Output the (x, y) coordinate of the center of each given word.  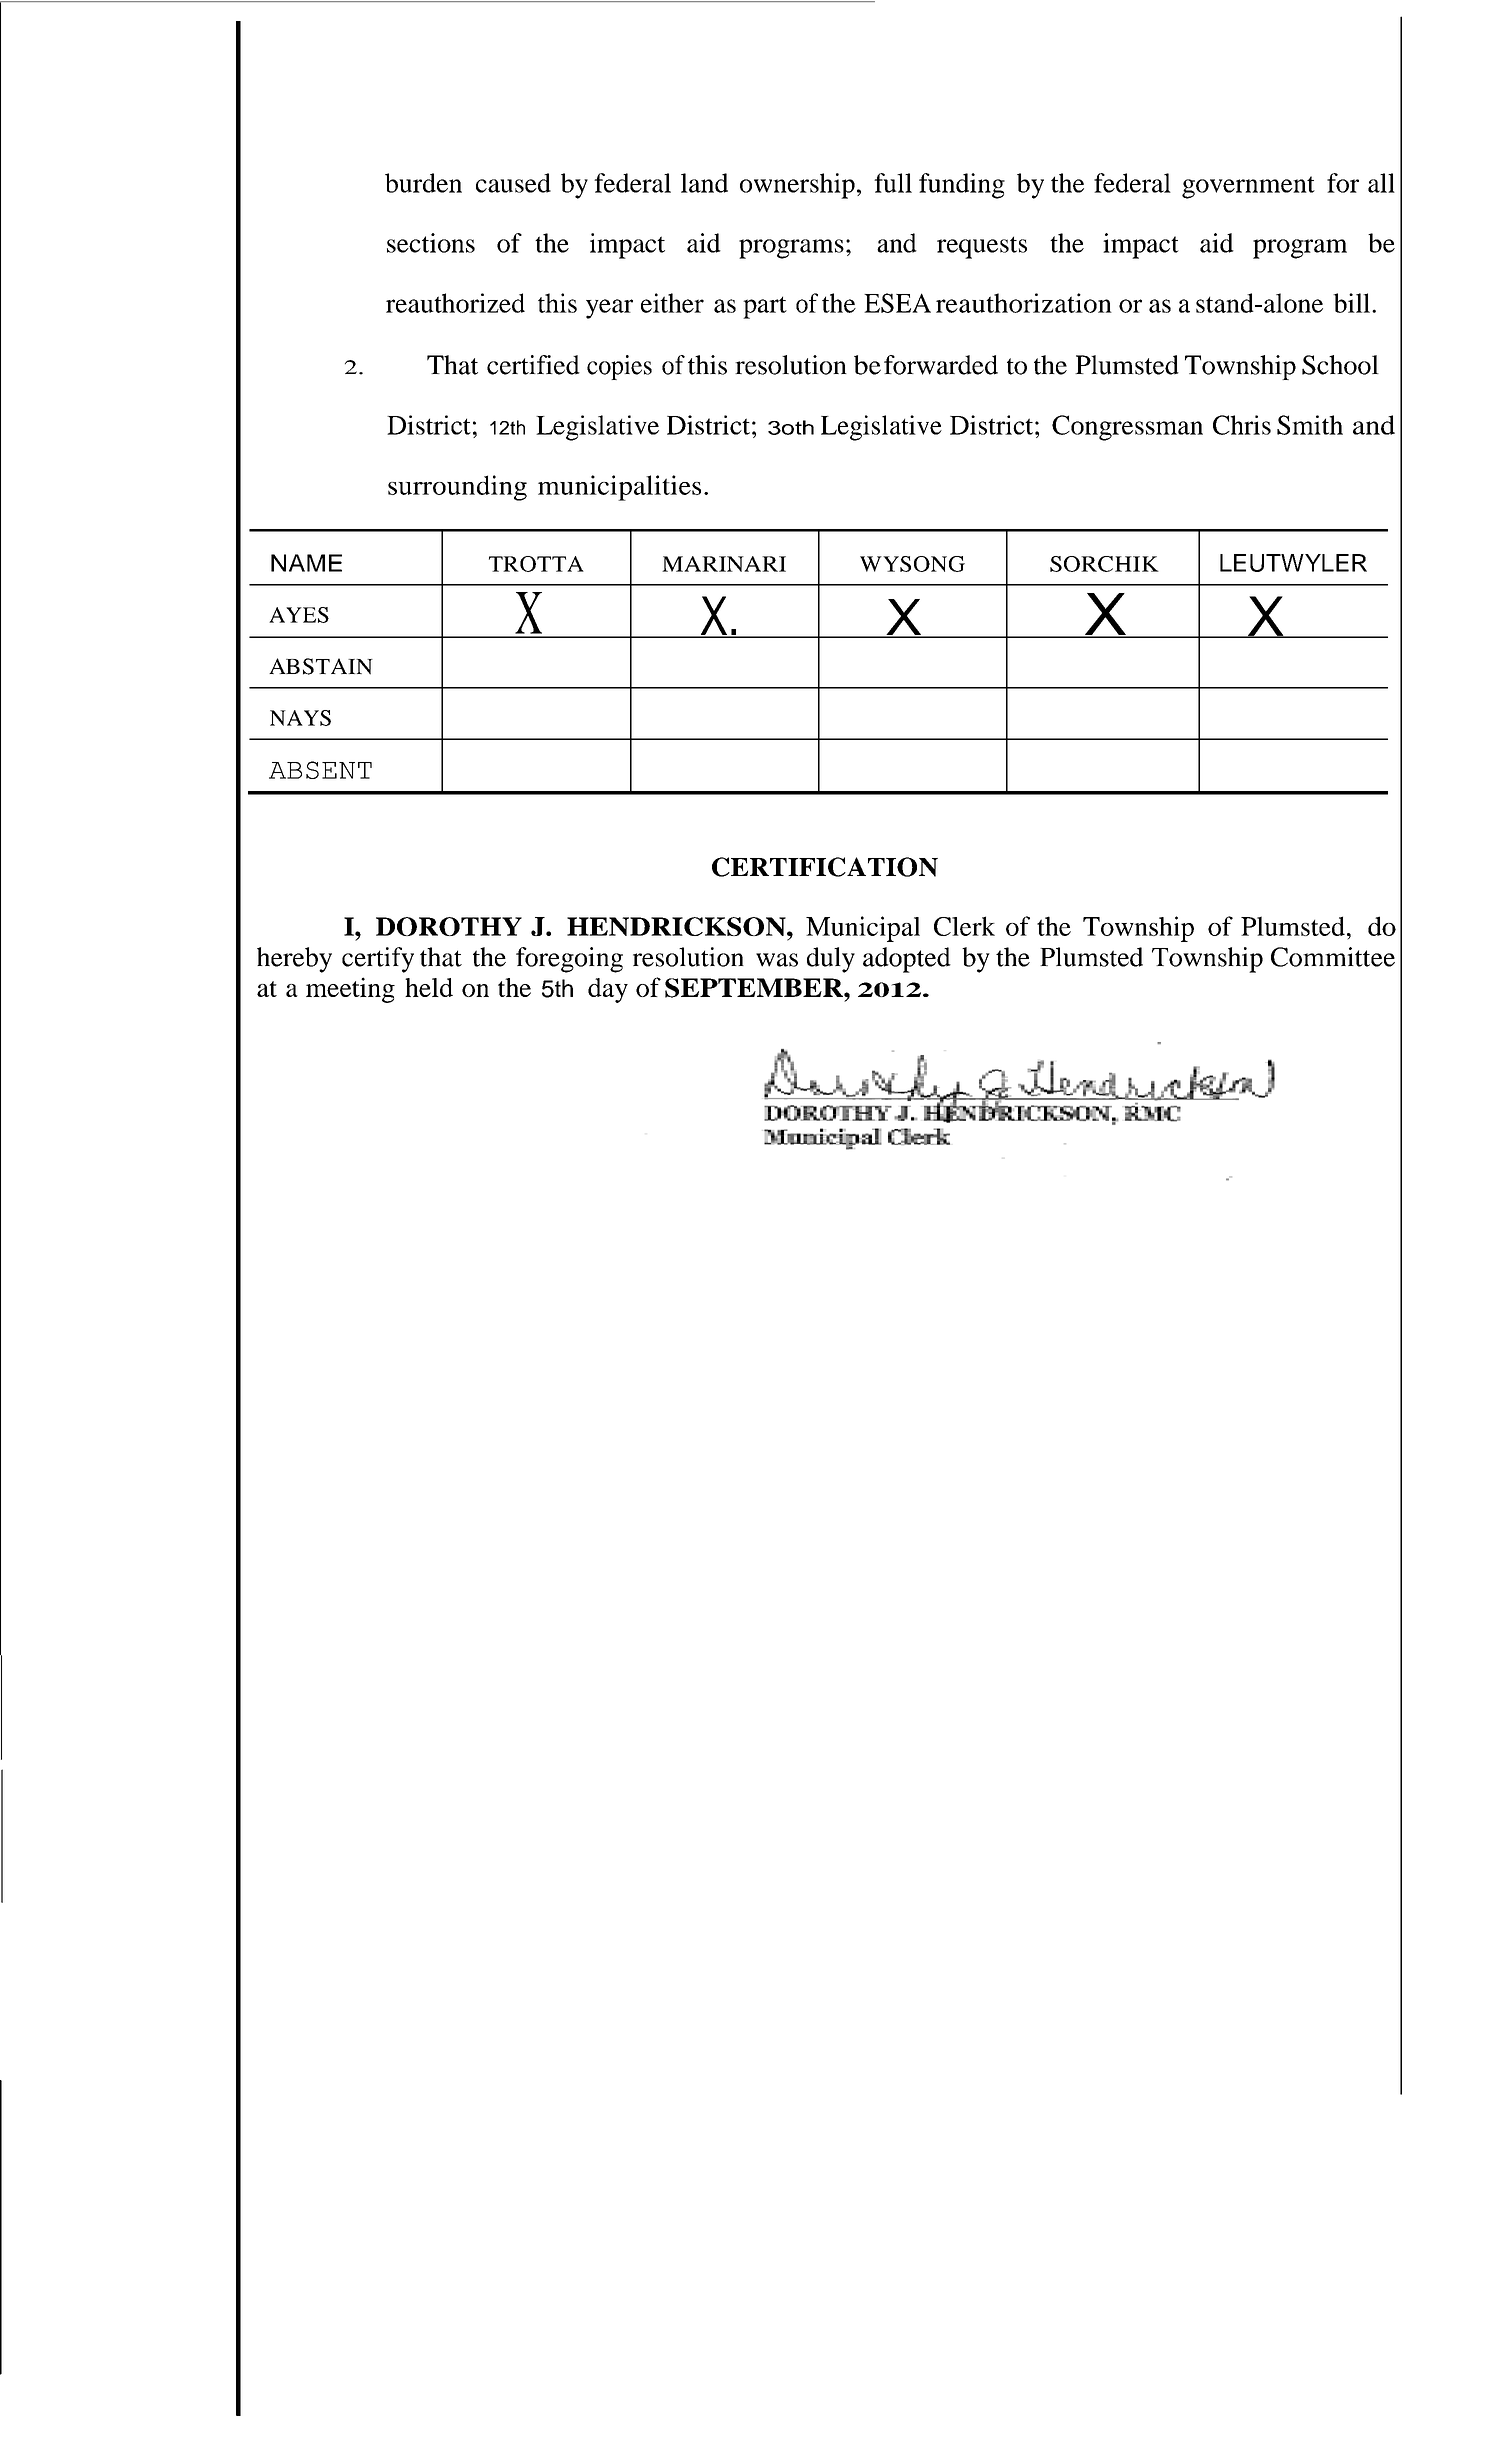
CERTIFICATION (825, 867)
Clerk (964, 926)
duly (831, 960)
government (1248, 187)
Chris (1242, 425)
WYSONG (912, 564)
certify (378, 960)
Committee (1333, 957)
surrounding (457, 488)
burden (423, 183)
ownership (797, 186)
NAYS (300, 718)
